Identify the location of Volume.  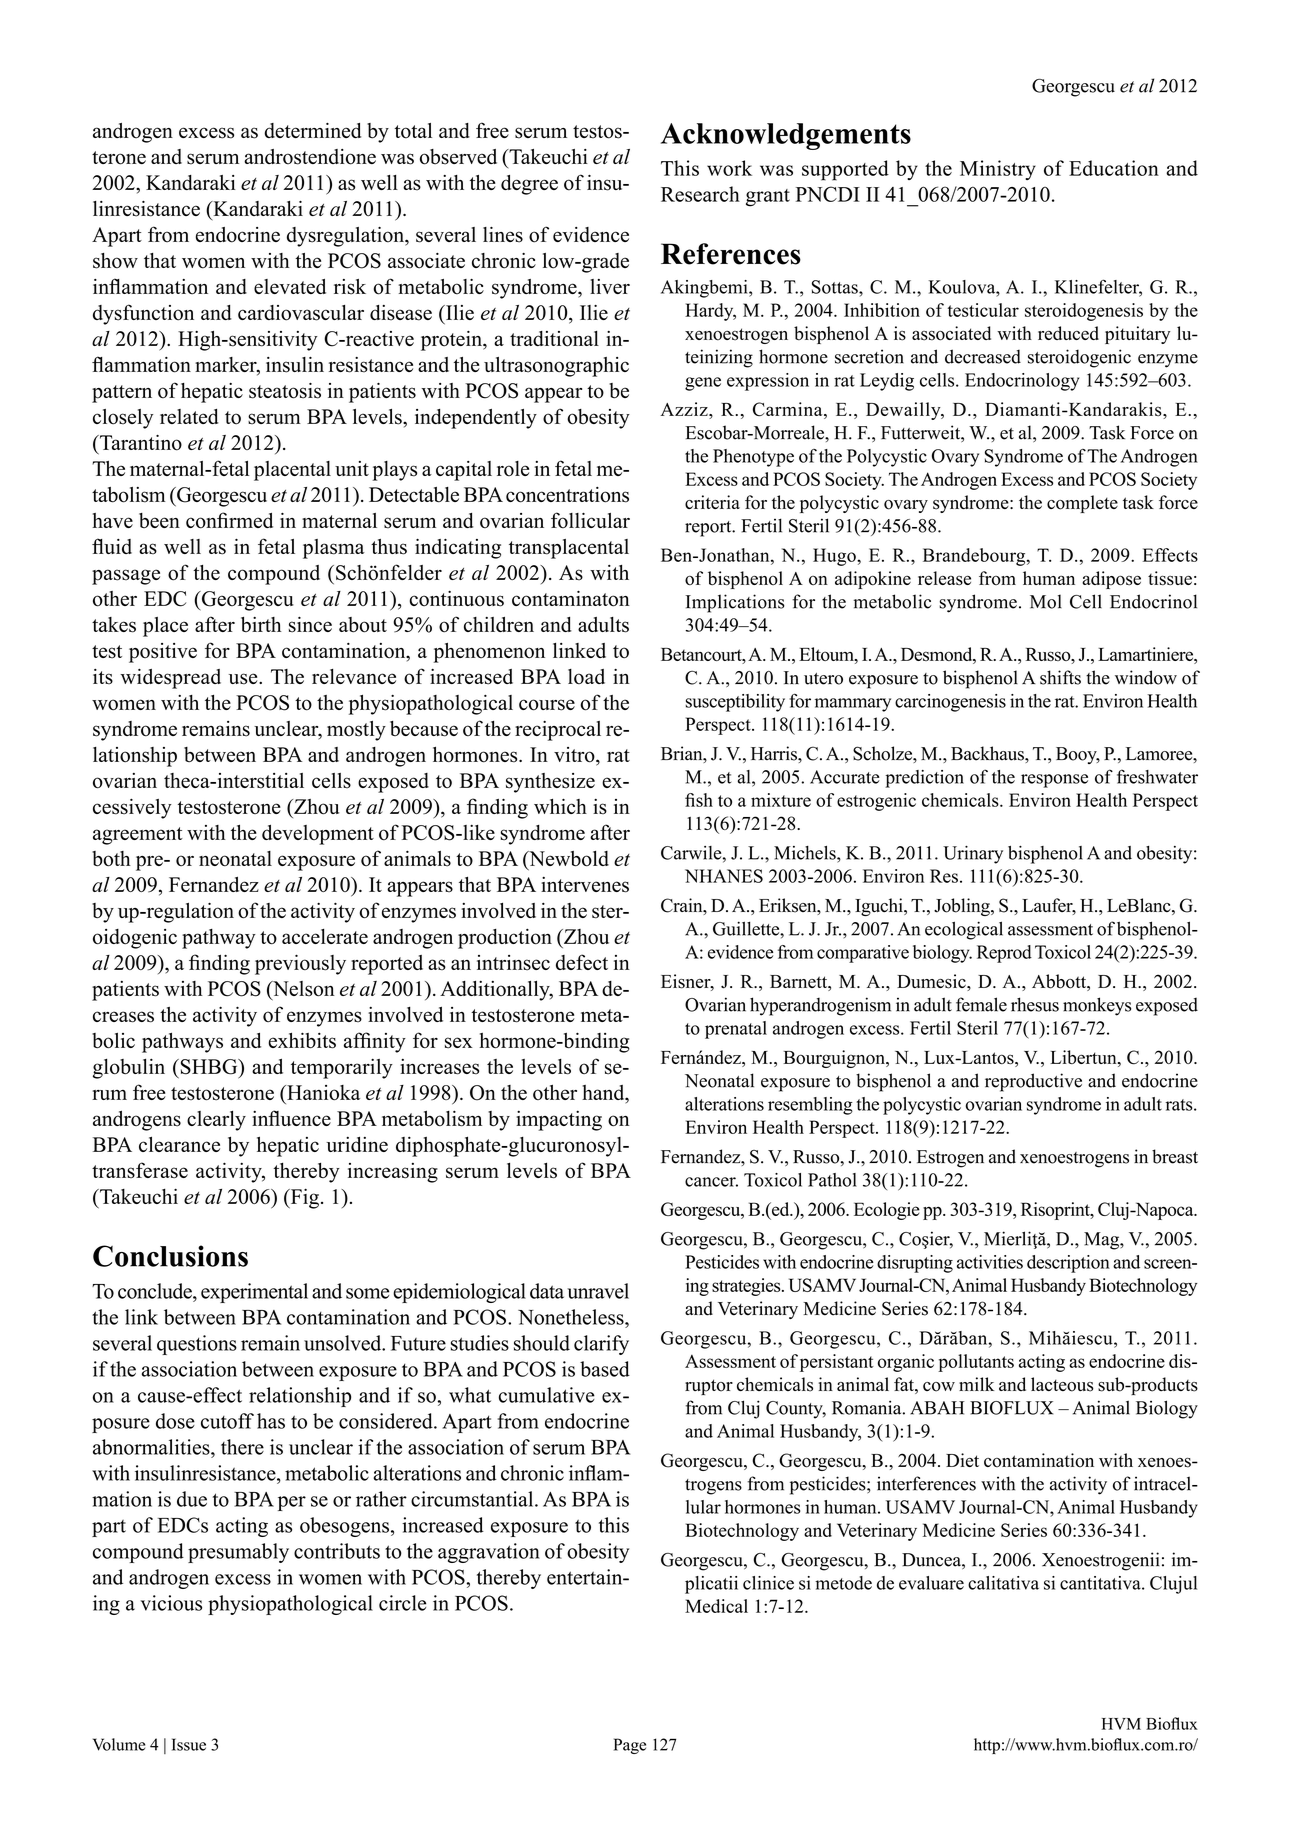
(119, 1744).
